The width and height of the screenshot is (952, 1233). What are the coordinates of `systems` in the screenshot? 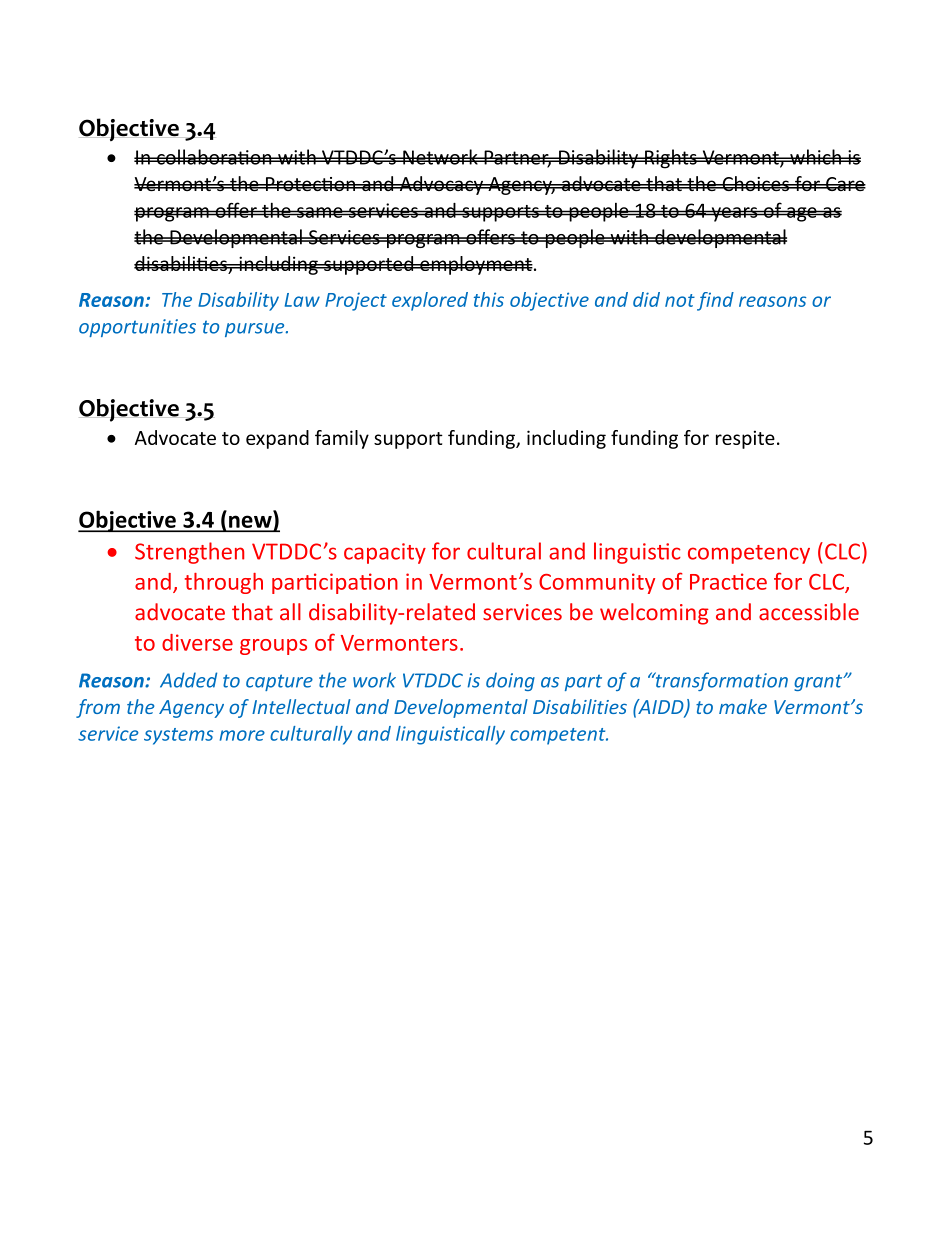 It's located at (178, 736).
